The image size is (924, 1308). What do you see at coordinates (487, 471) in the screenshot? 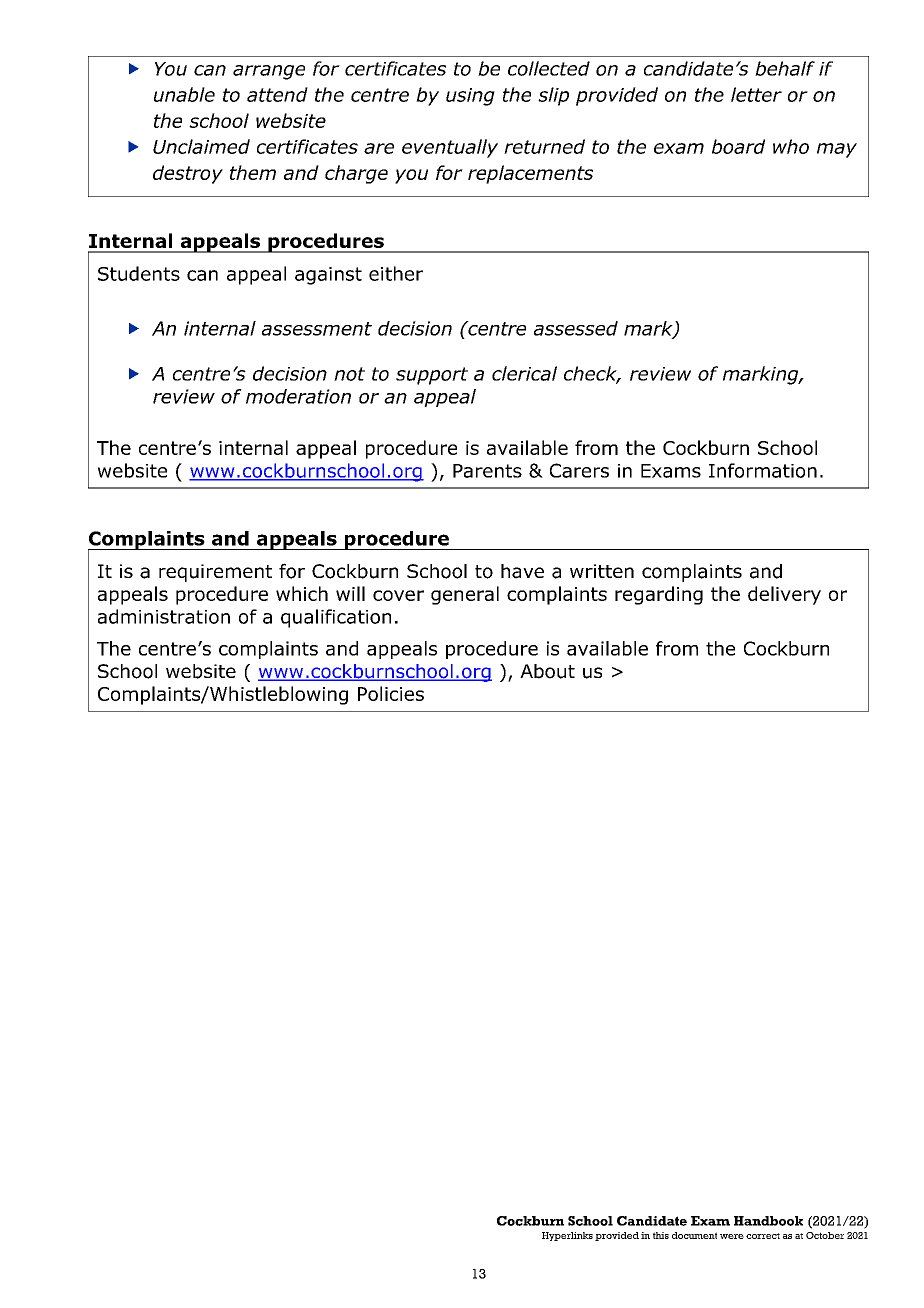
I see `Parents` at bounding box center [487, 471].
